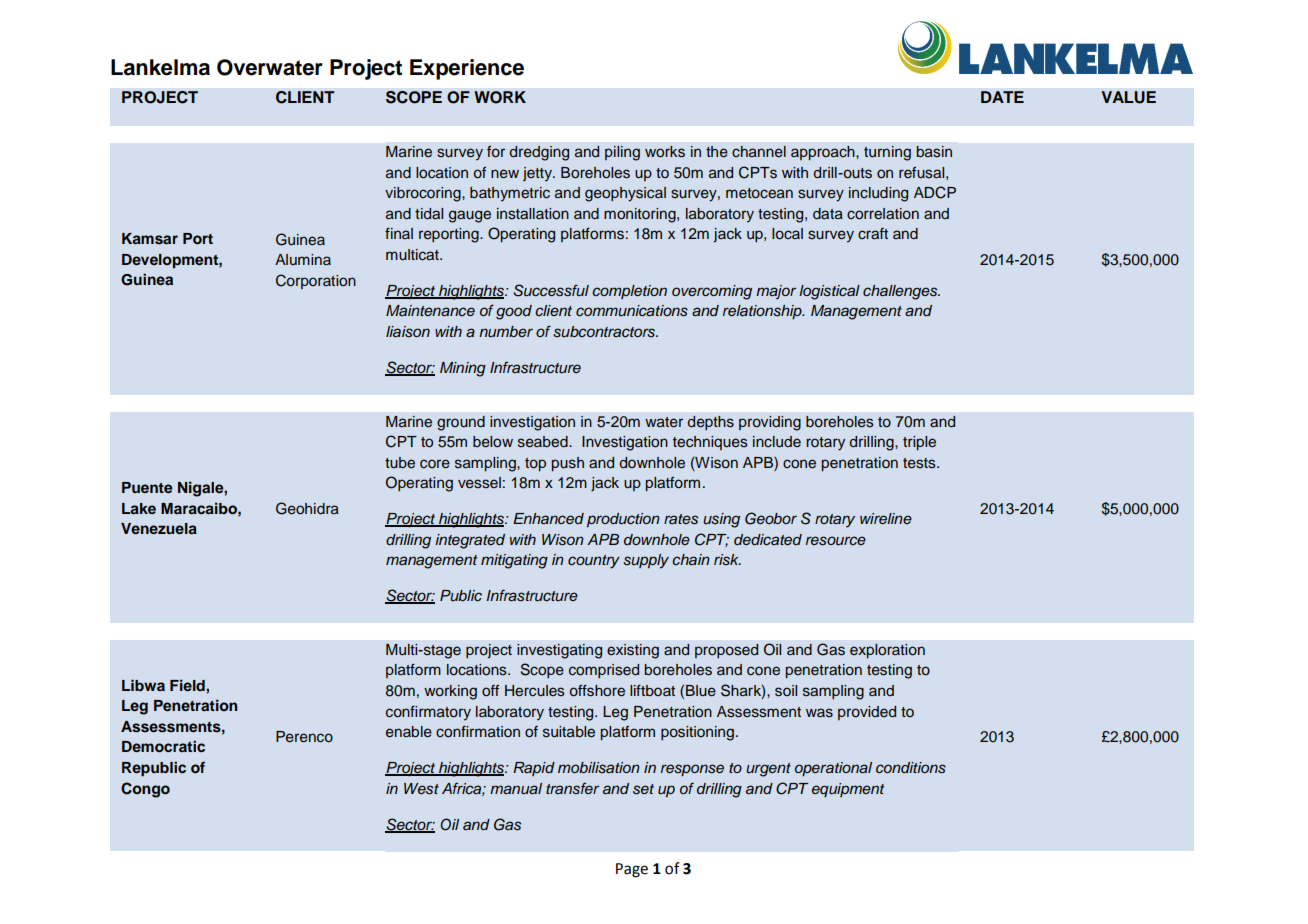  Describe the element at coordinates (145, 790) in the screenshot. I see `Congo` at that location.
